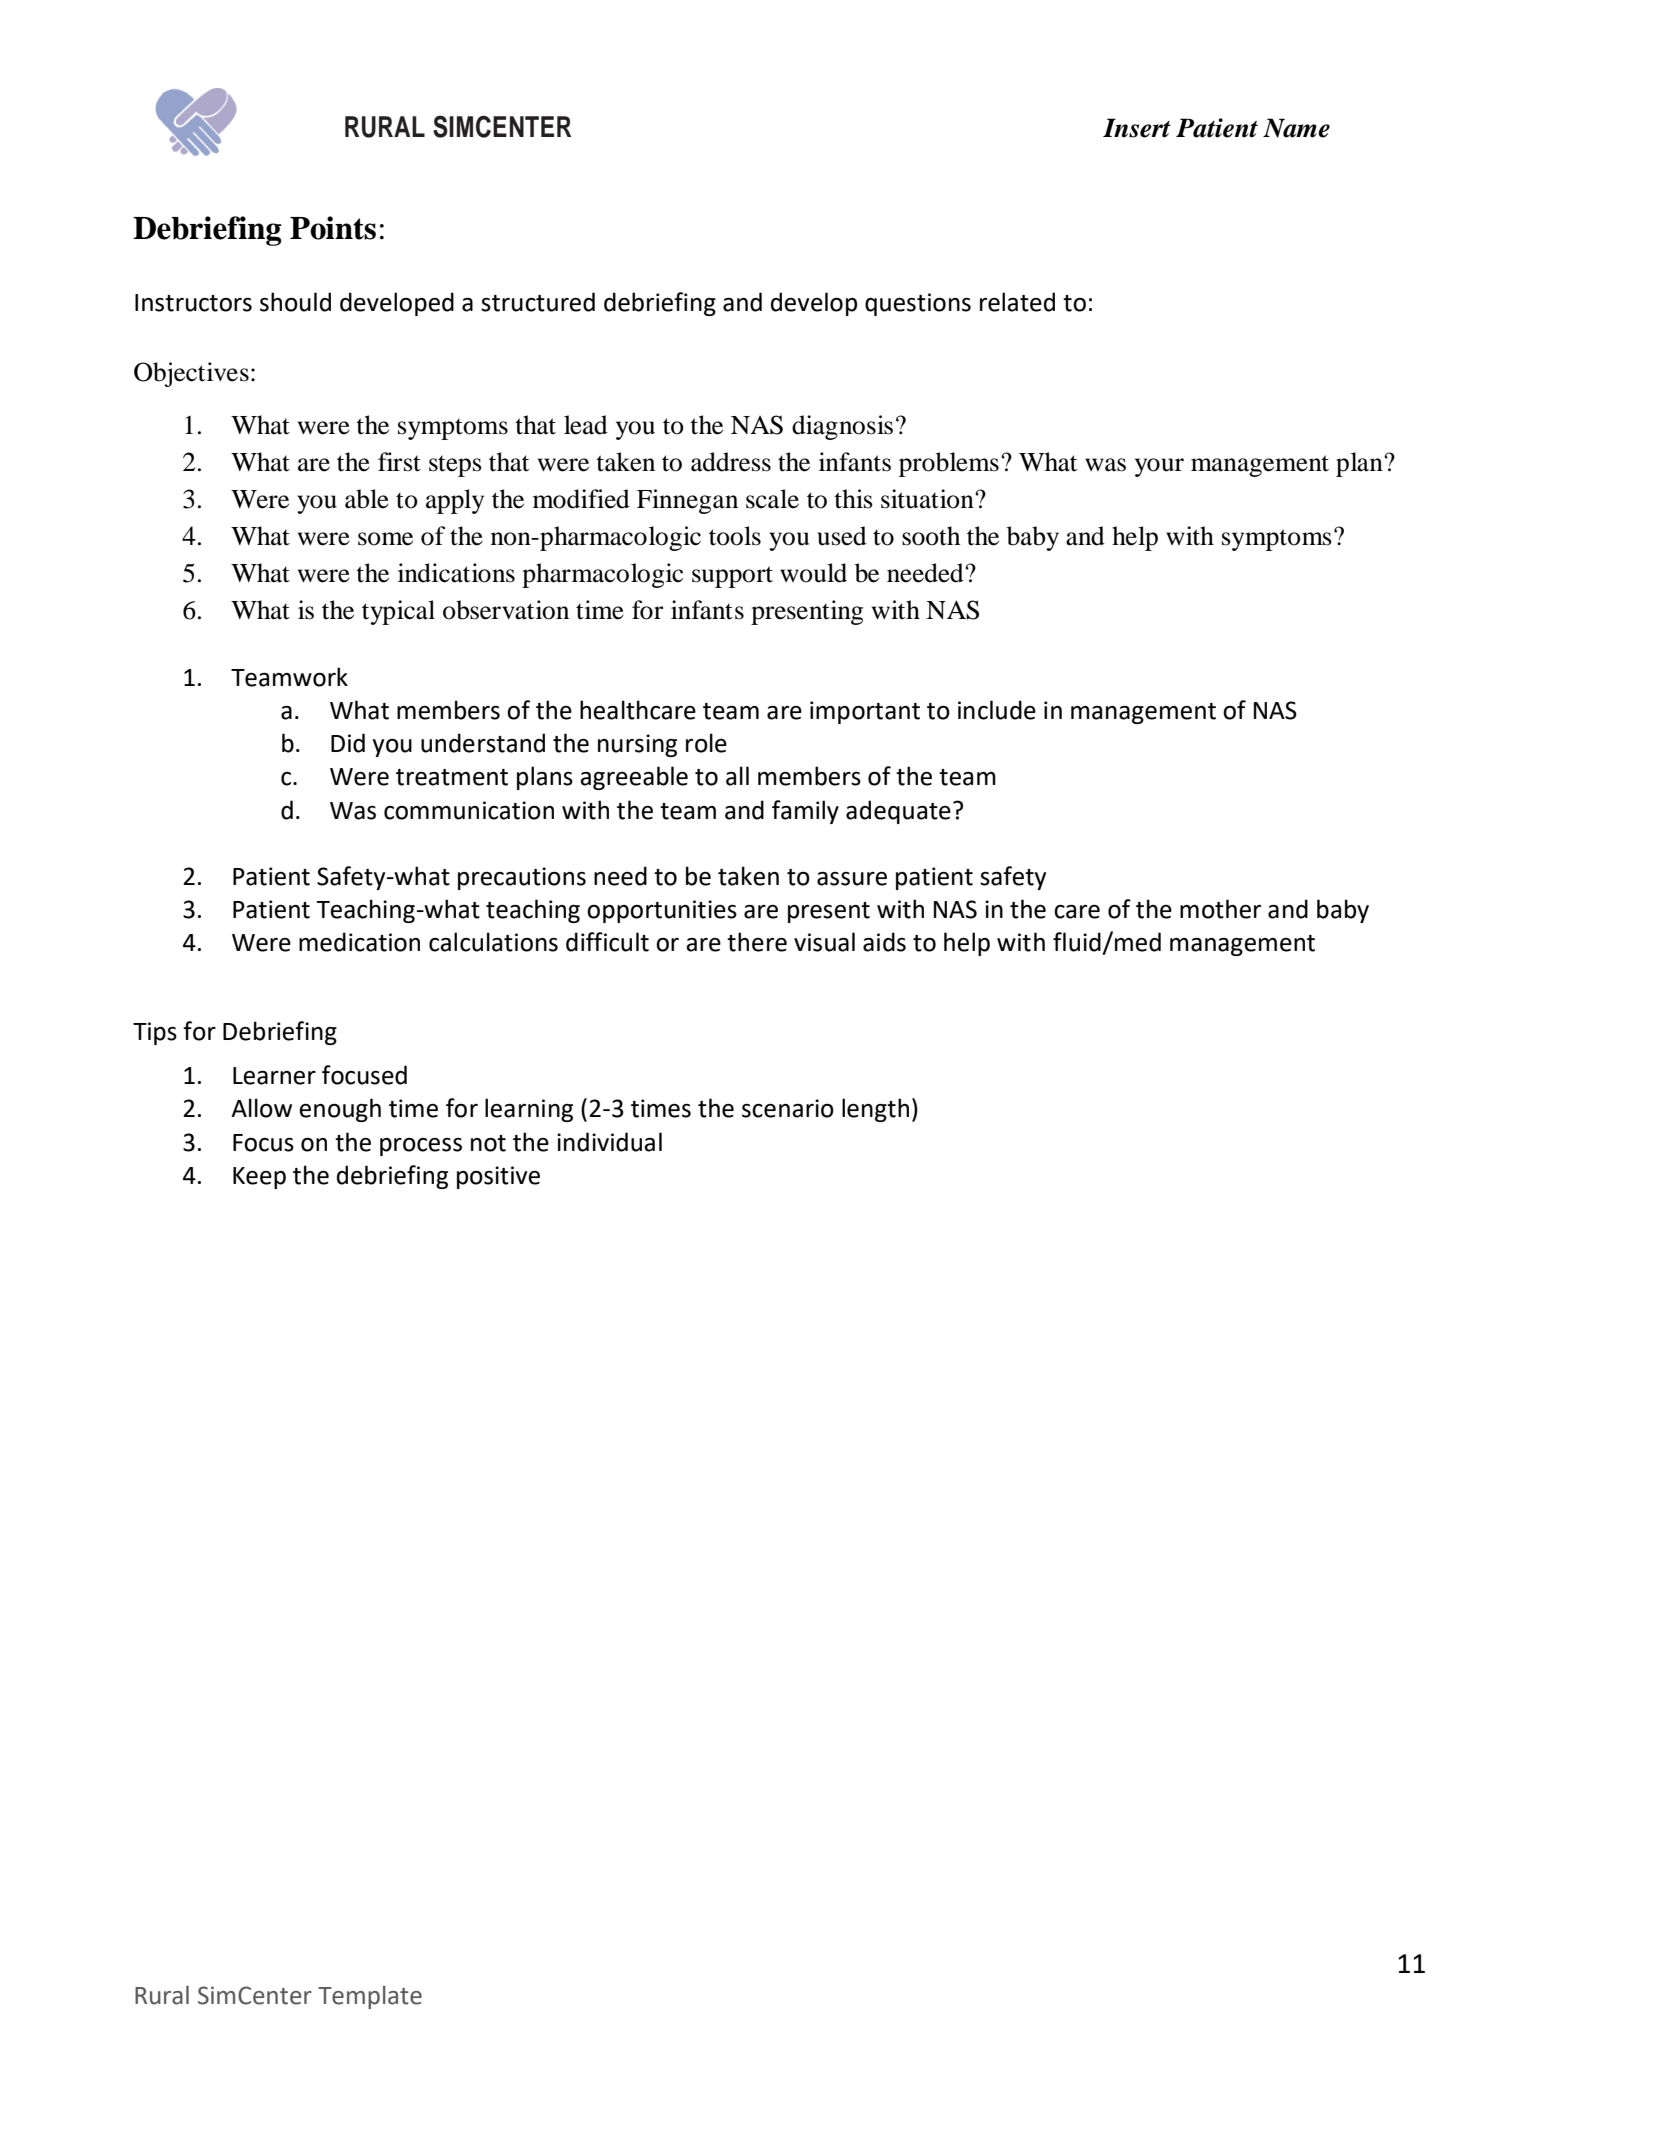 This screenshot has height=2155, width=1666. I want to click on typical, so click(398, 612).
